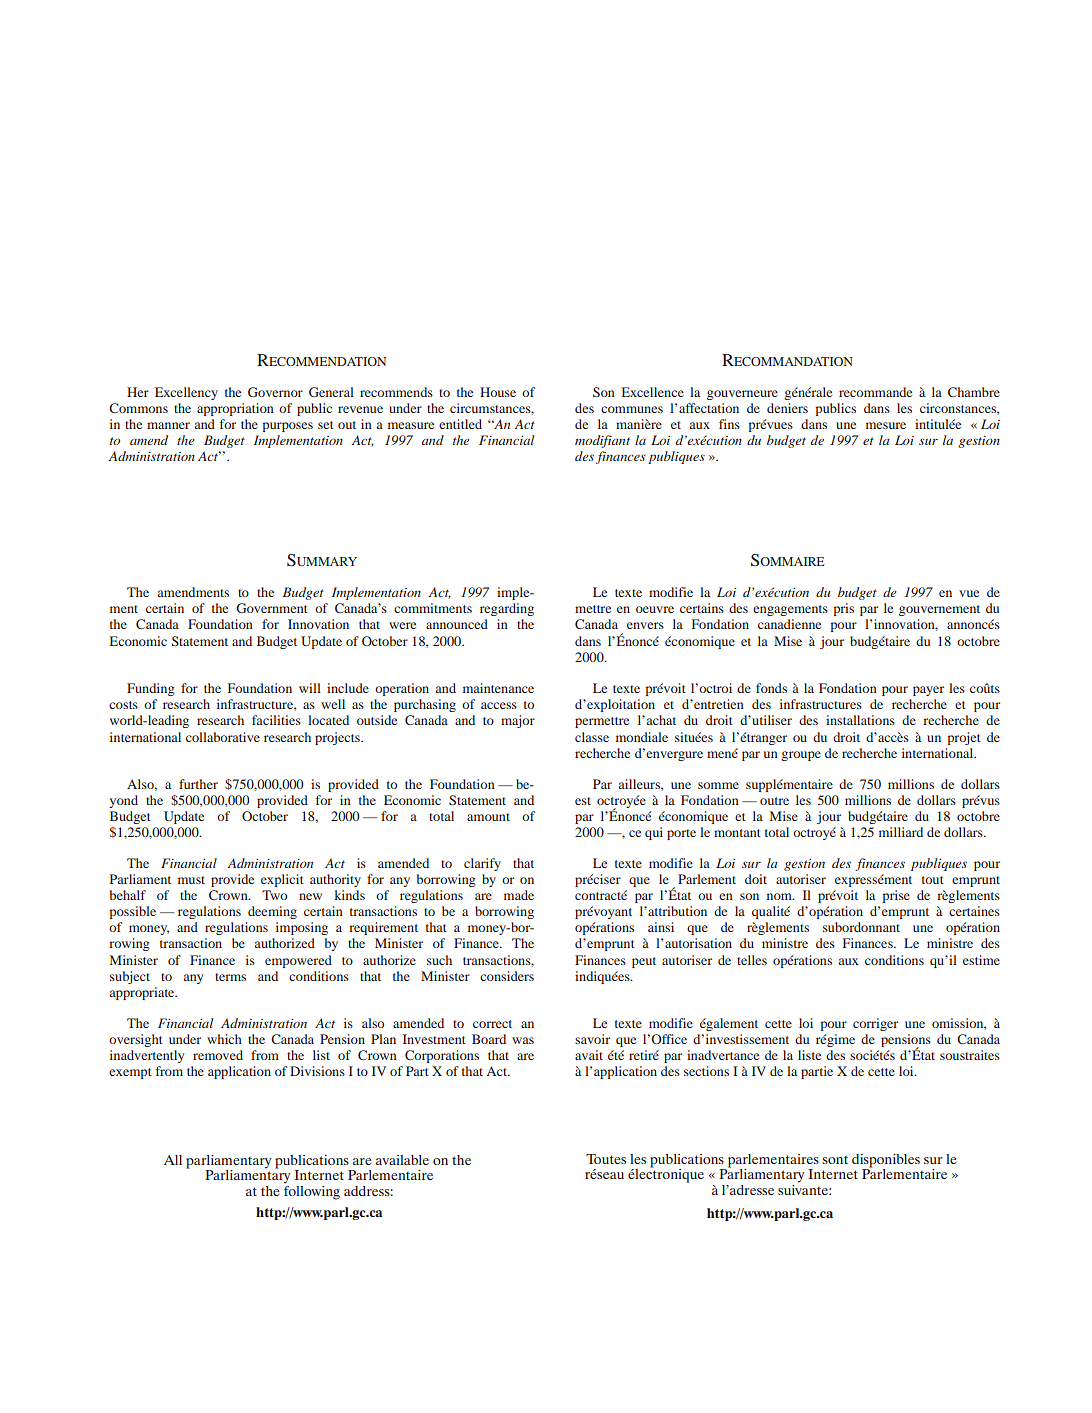  I want to click on installations, so click(860, 720).
